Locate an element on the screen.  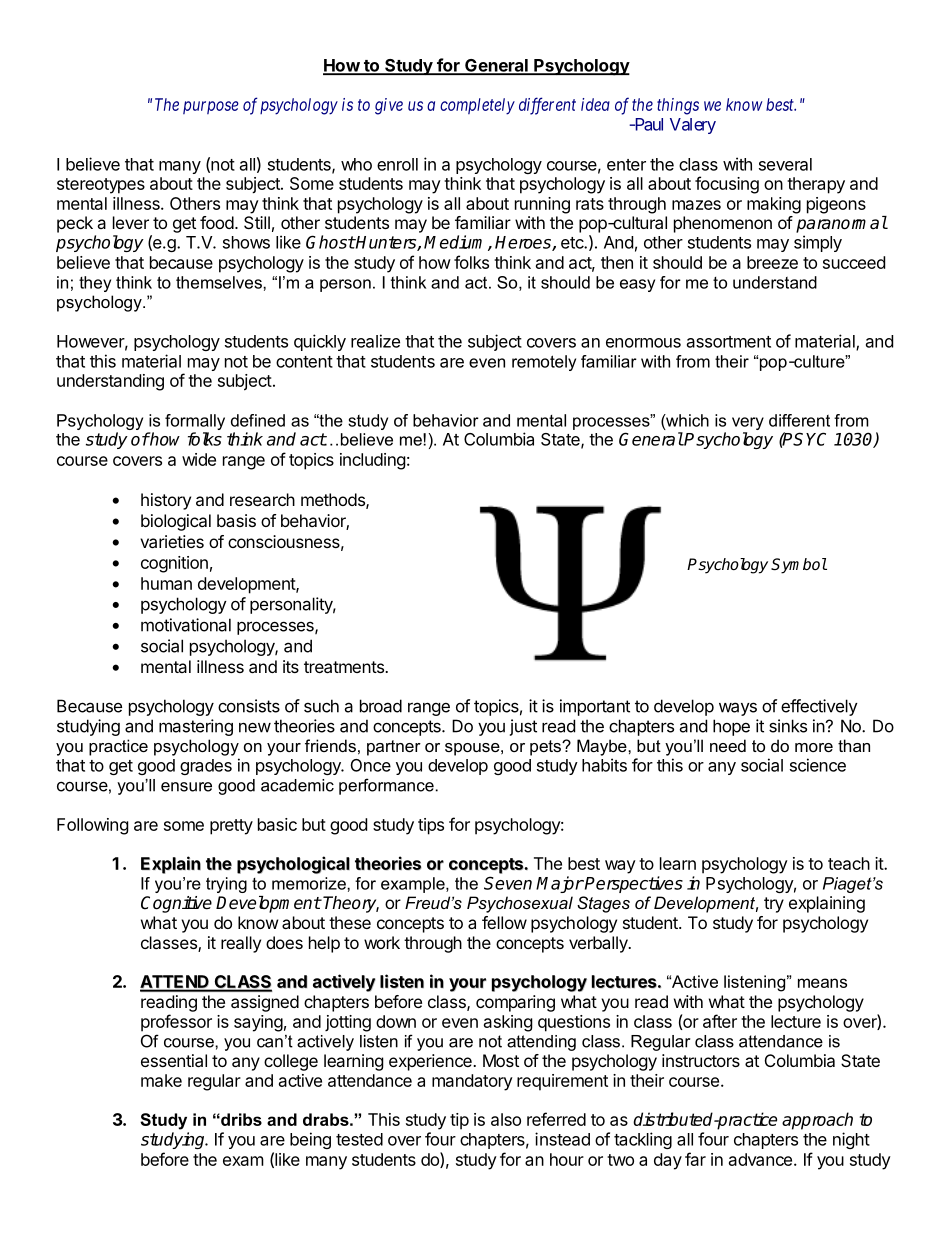
treatments is located at coordinates (345, 667).
